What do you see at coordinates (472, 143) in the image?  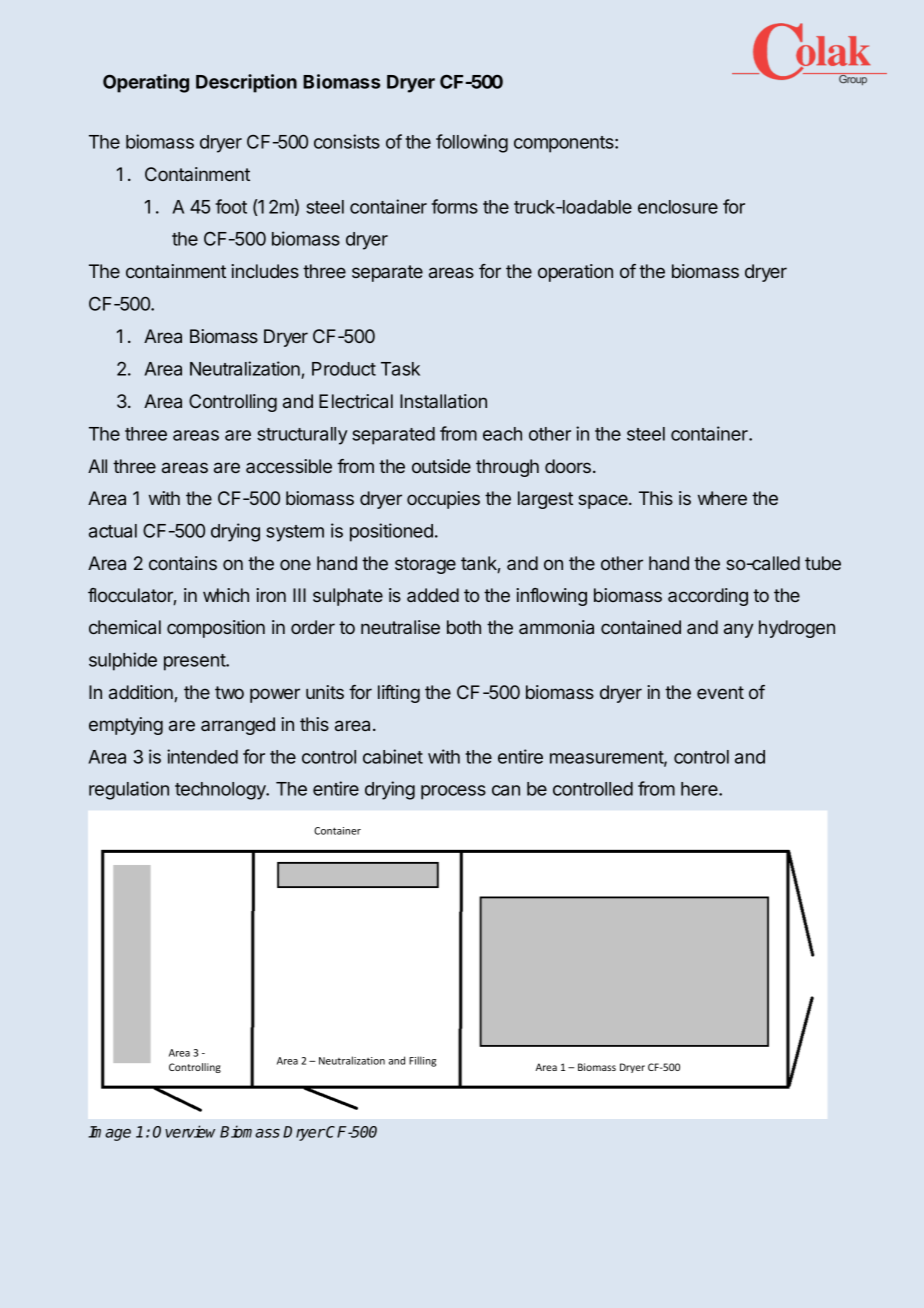 I see `following` at bounding box center [472, 143].
